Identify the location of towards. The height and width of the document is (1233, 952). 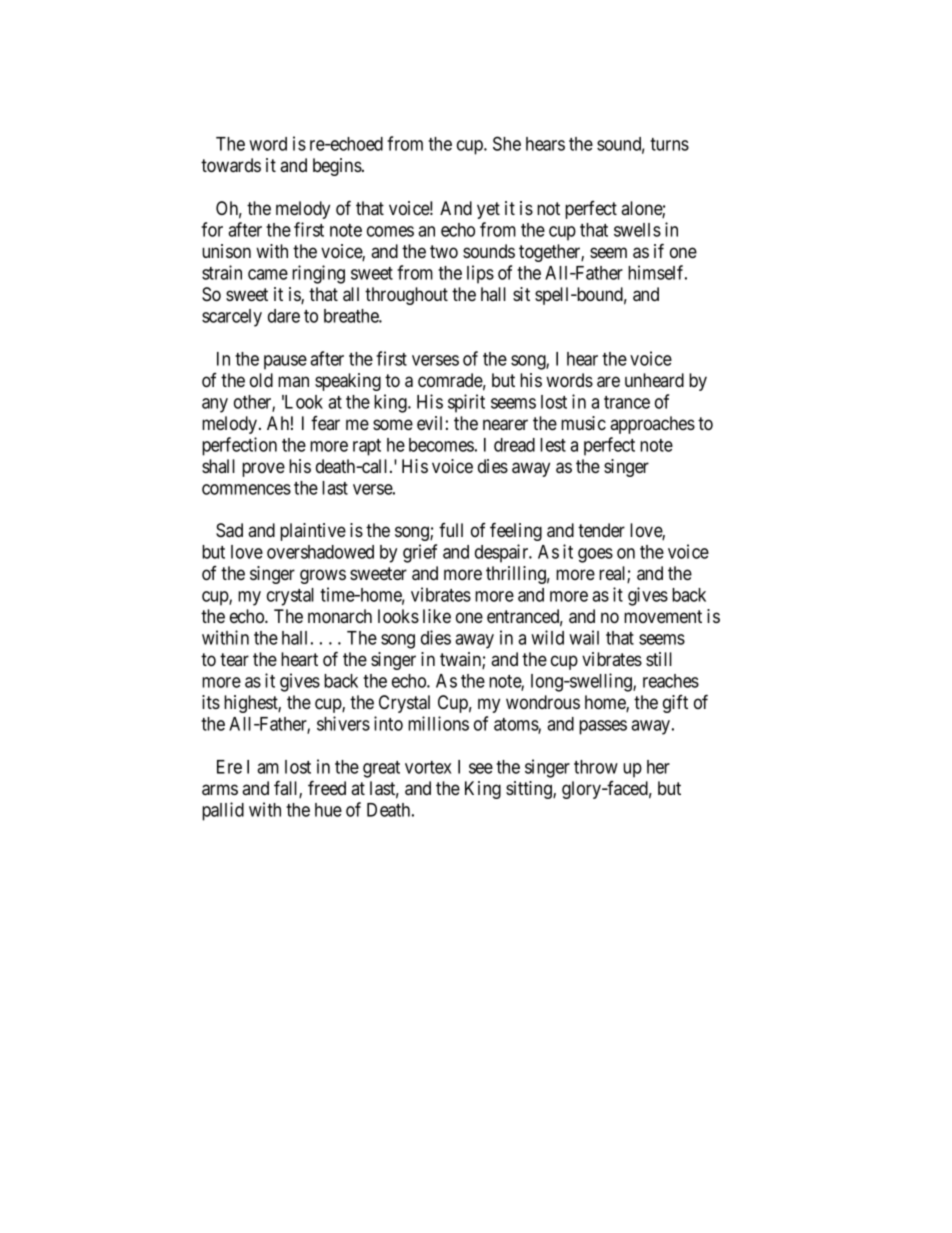
(231, 165).
